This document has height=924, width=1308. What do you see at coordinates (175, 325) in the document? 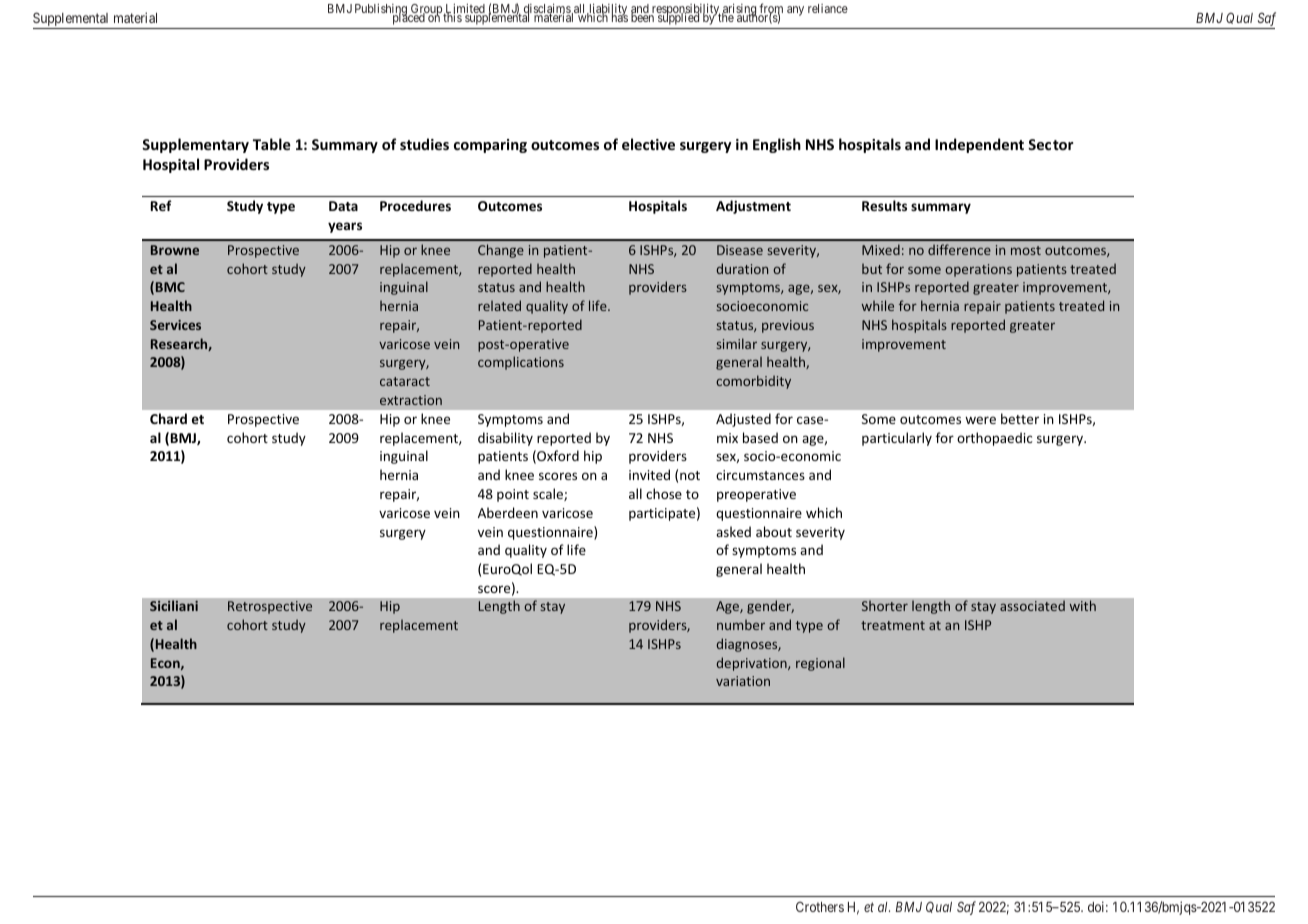
I see `Services` at bounding box center [175, 325].
